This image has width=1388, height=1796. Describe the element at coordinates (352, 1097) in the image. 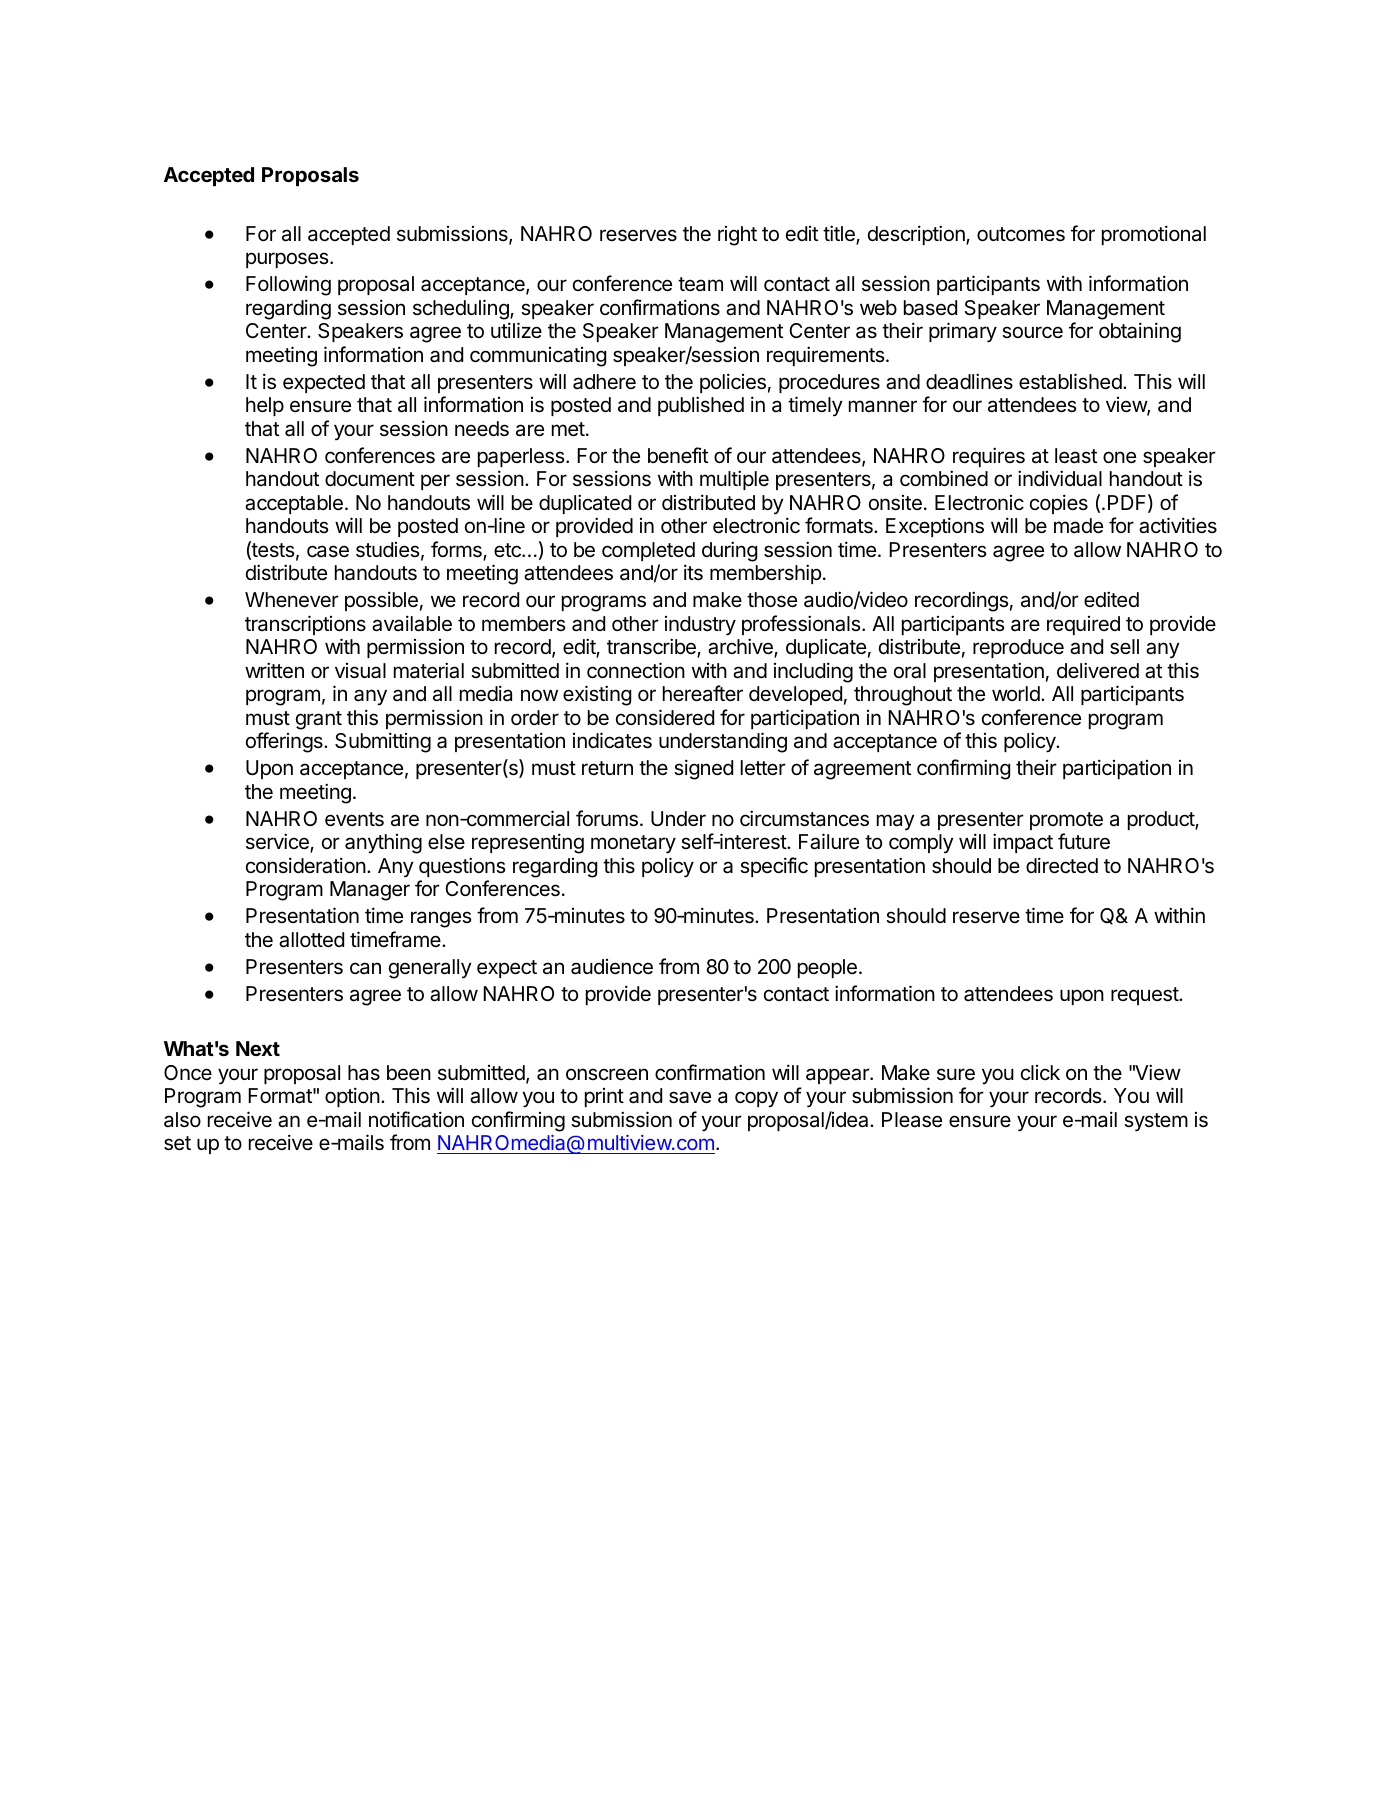

I see `option` at that location.
